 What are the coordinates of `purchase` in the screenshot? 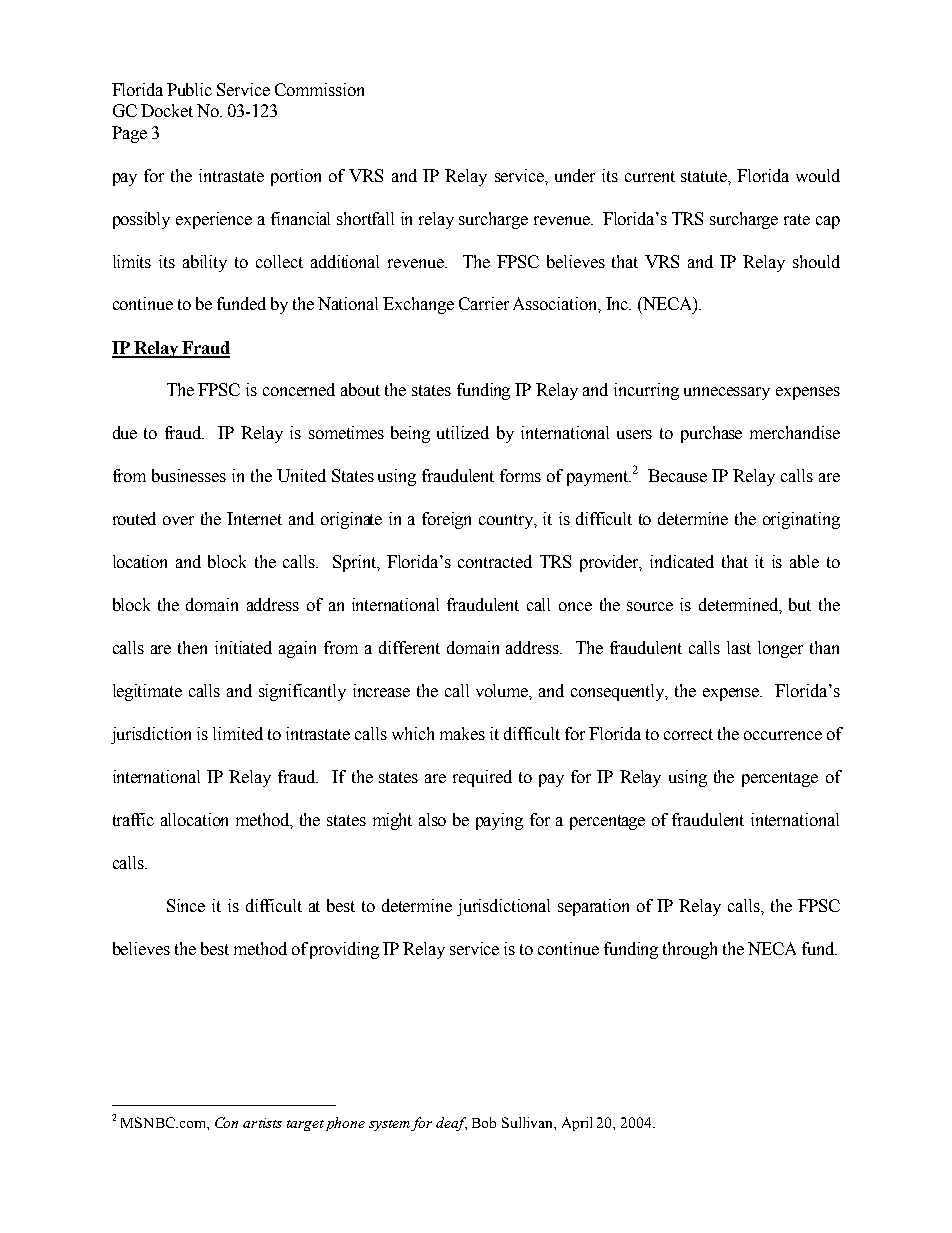 It's located at (711, 434).
